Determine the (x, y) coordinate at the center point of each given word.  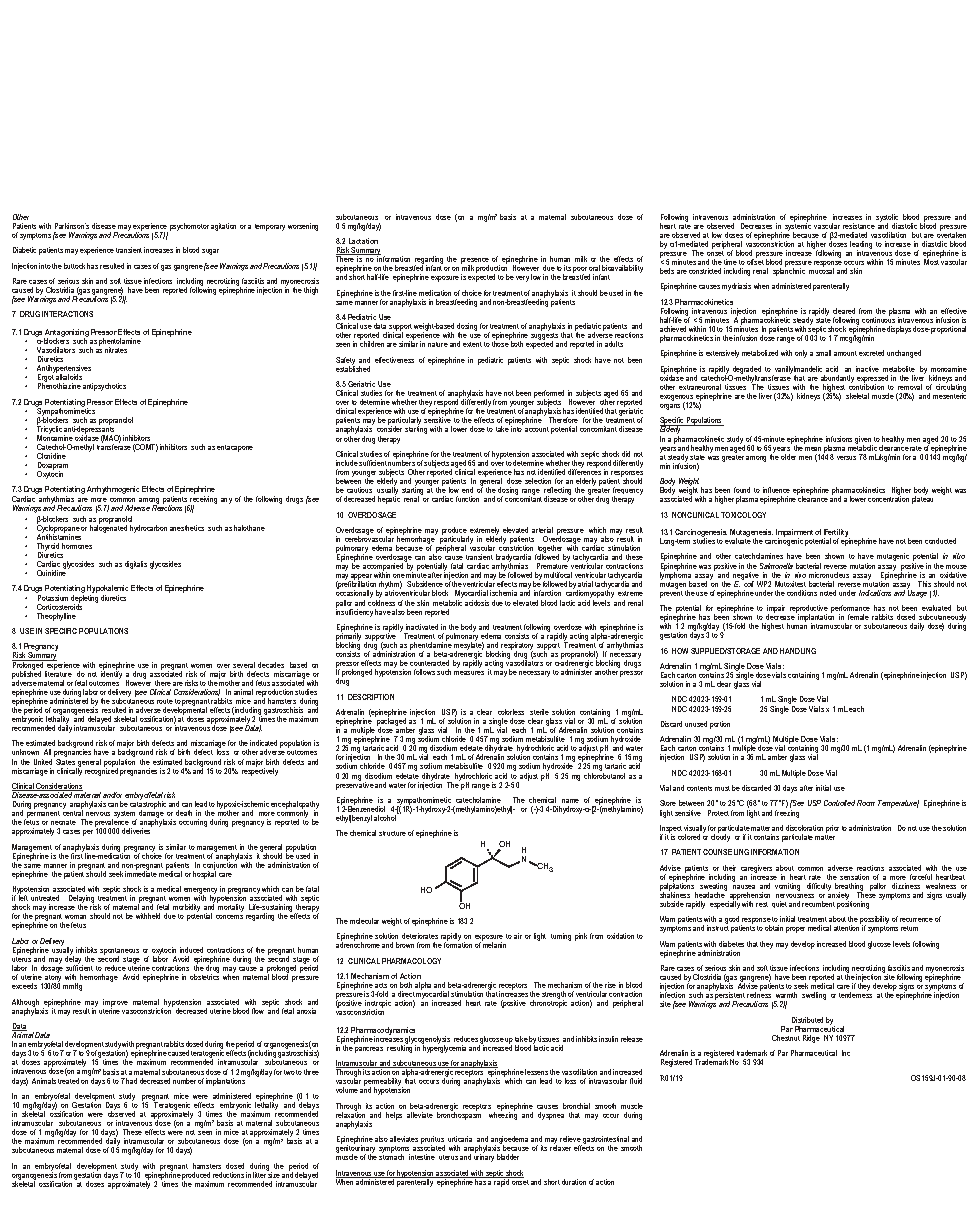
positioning (853, 904)
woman (75, 917)
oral (594, 268)
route (165, 701)
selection (538, 481)
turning (561, 937)
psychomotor (189, 227)
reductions (228, 1175)
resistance (859, 226)
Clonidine (51, 456)
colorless (511, 712)
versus (846, 458)
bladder (508, 1157)
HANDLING (798, 651)
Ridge (811, 1039)
